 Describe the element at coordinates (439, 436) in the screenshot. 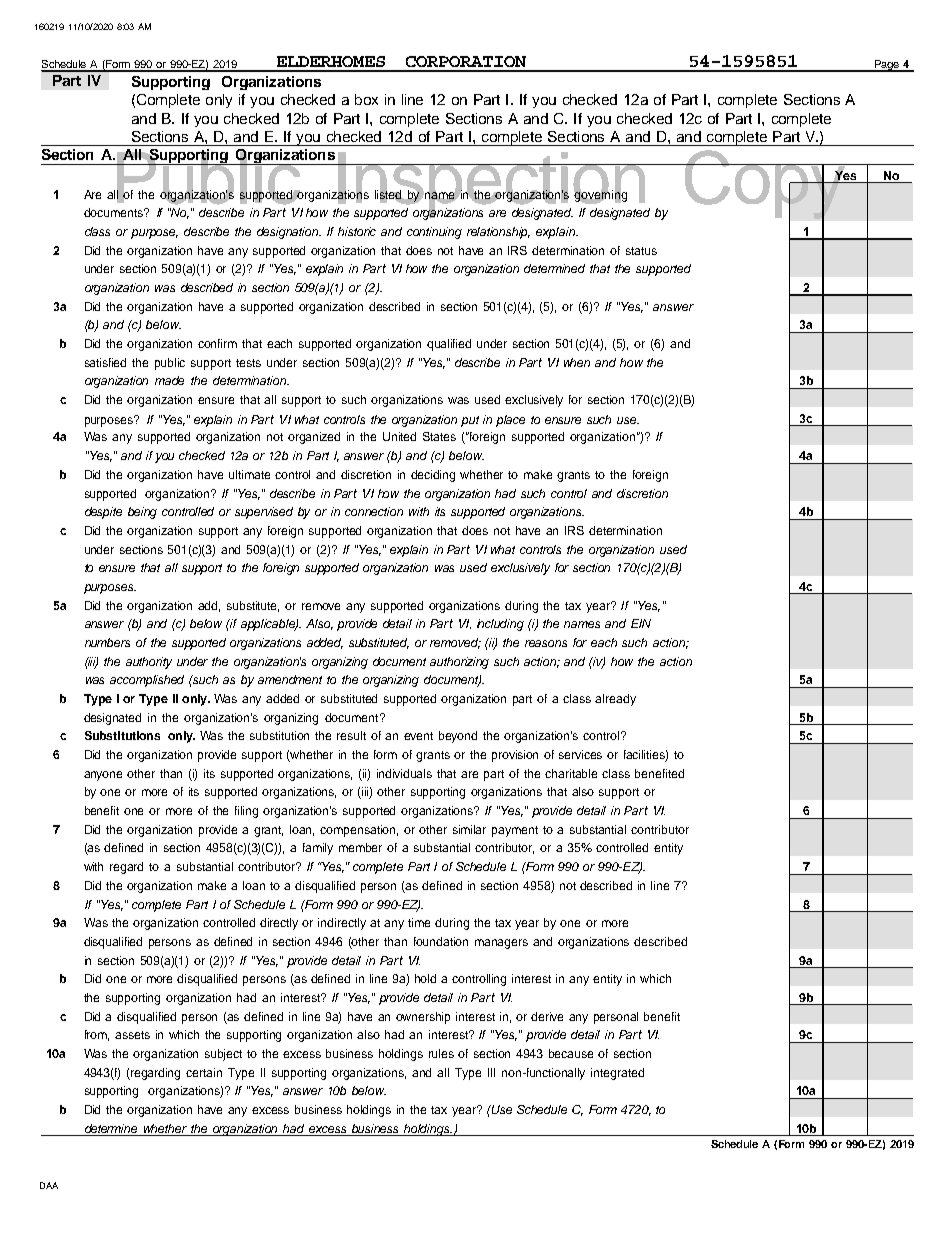

I see `States` at that location.
